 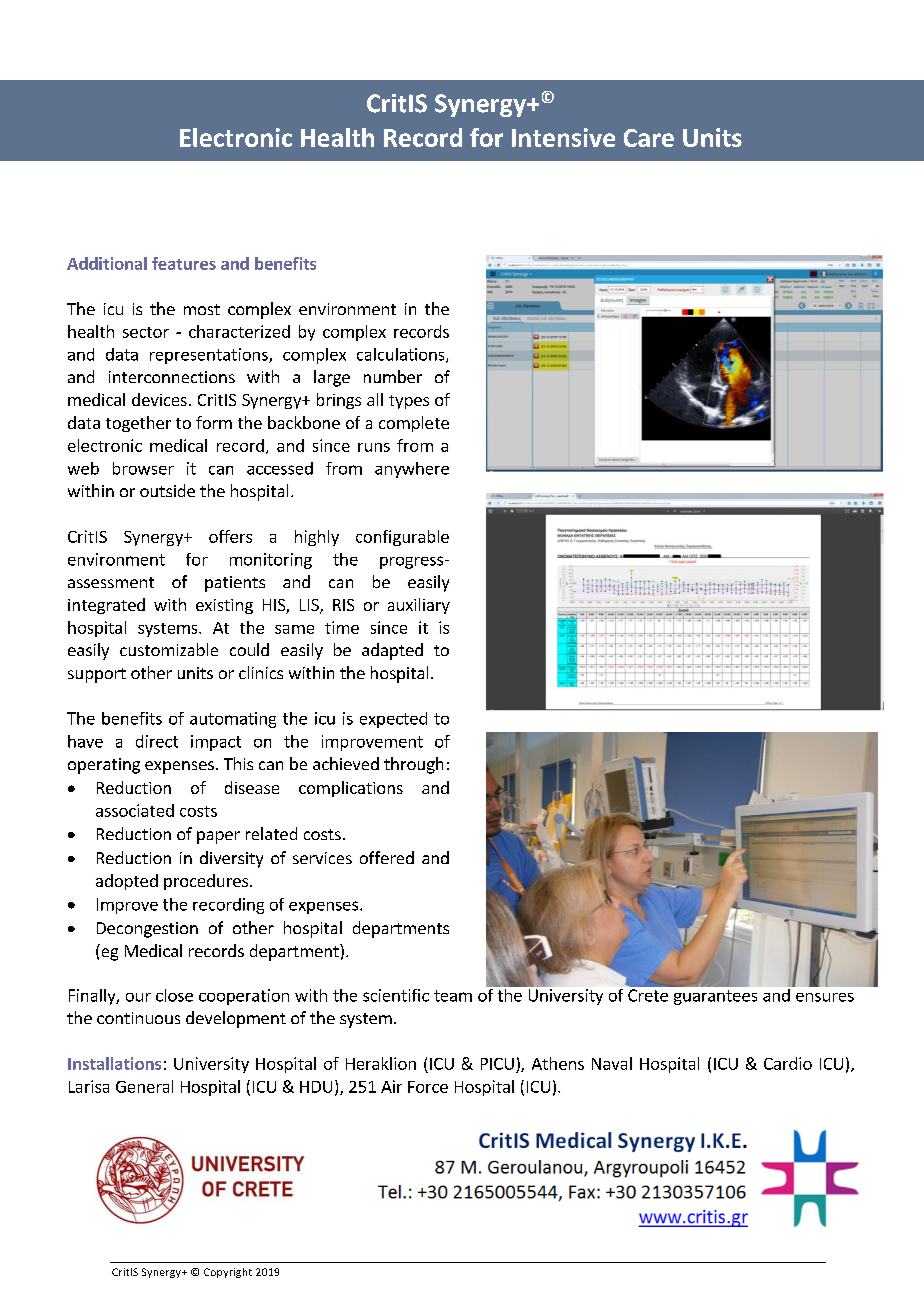 What do you see at coordinates (409, 402) in the document?
I see `types` at bounding box center [409, 402].
